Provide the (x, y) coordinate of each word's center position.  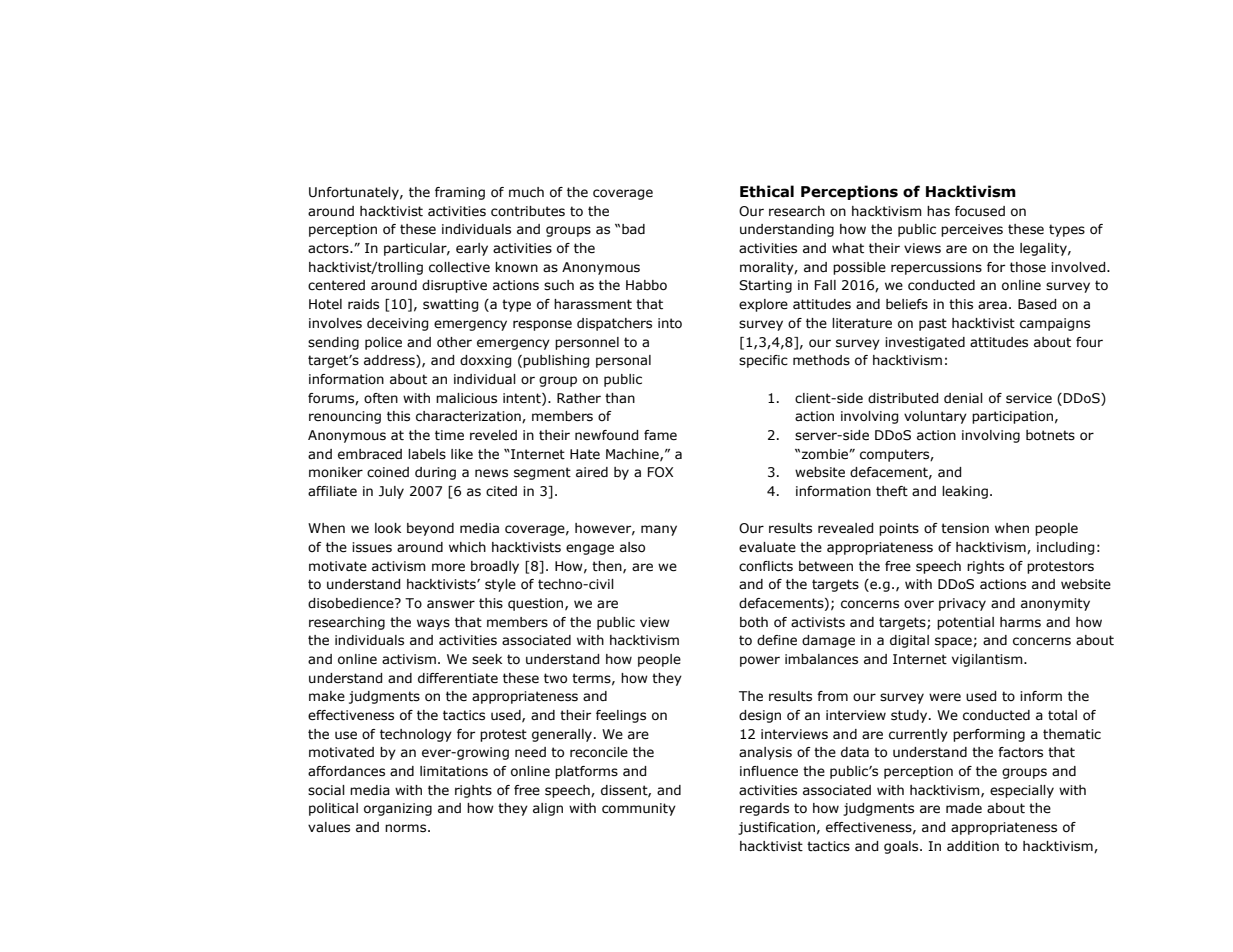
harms (1020, 622)
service (1029, 398)
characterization (469, 417)
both (754, 622)
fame (660, 435)
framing (460, 193)
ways (433, 624)
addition (973, 846)
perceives (972, 230)
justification (776, 828)
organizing (398, 809)
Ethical (767, 191)
